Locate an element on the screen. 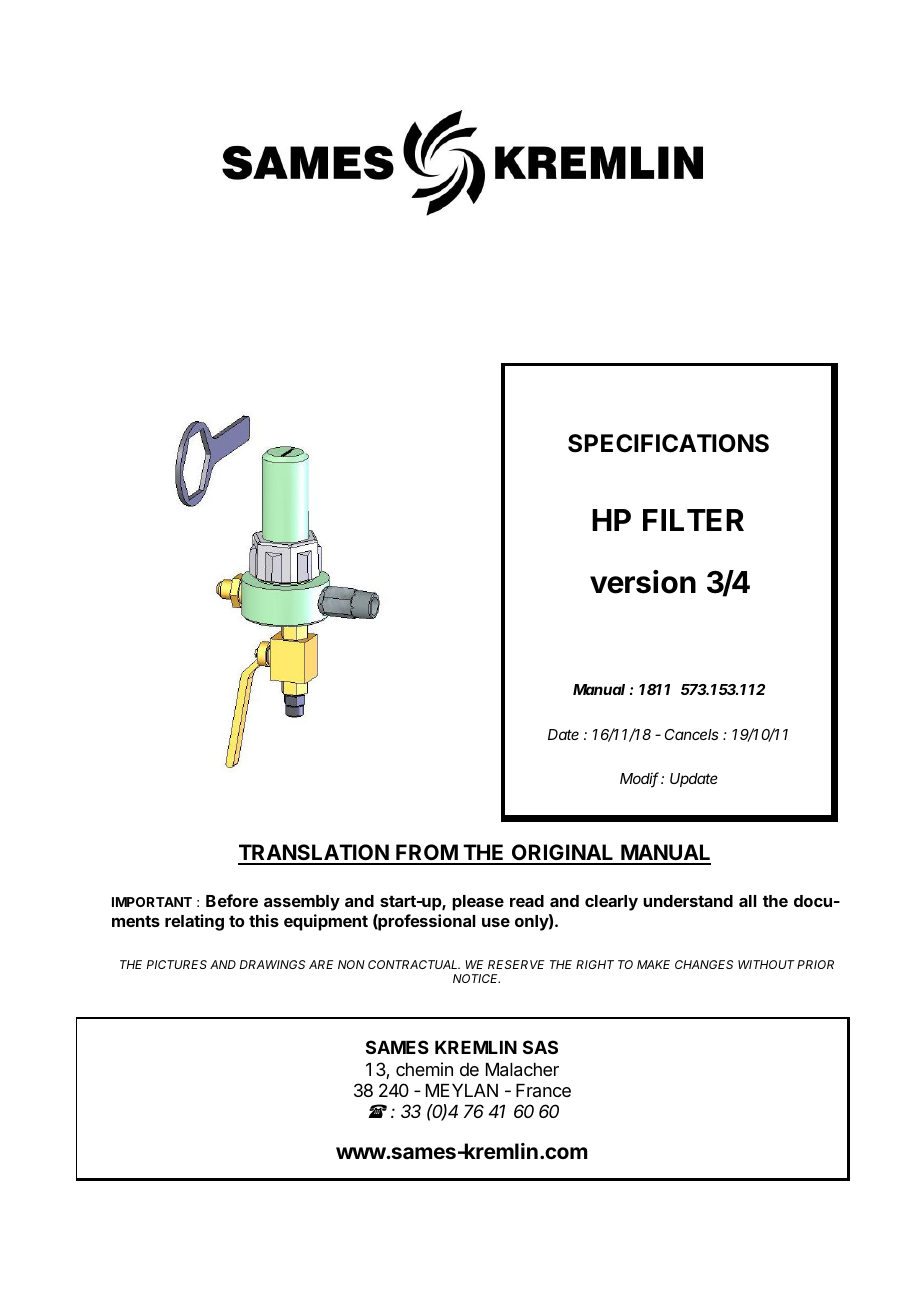 Image resolution: width=924 pixels, height=1308 pixels. version is located at coordinates (643, 582).
